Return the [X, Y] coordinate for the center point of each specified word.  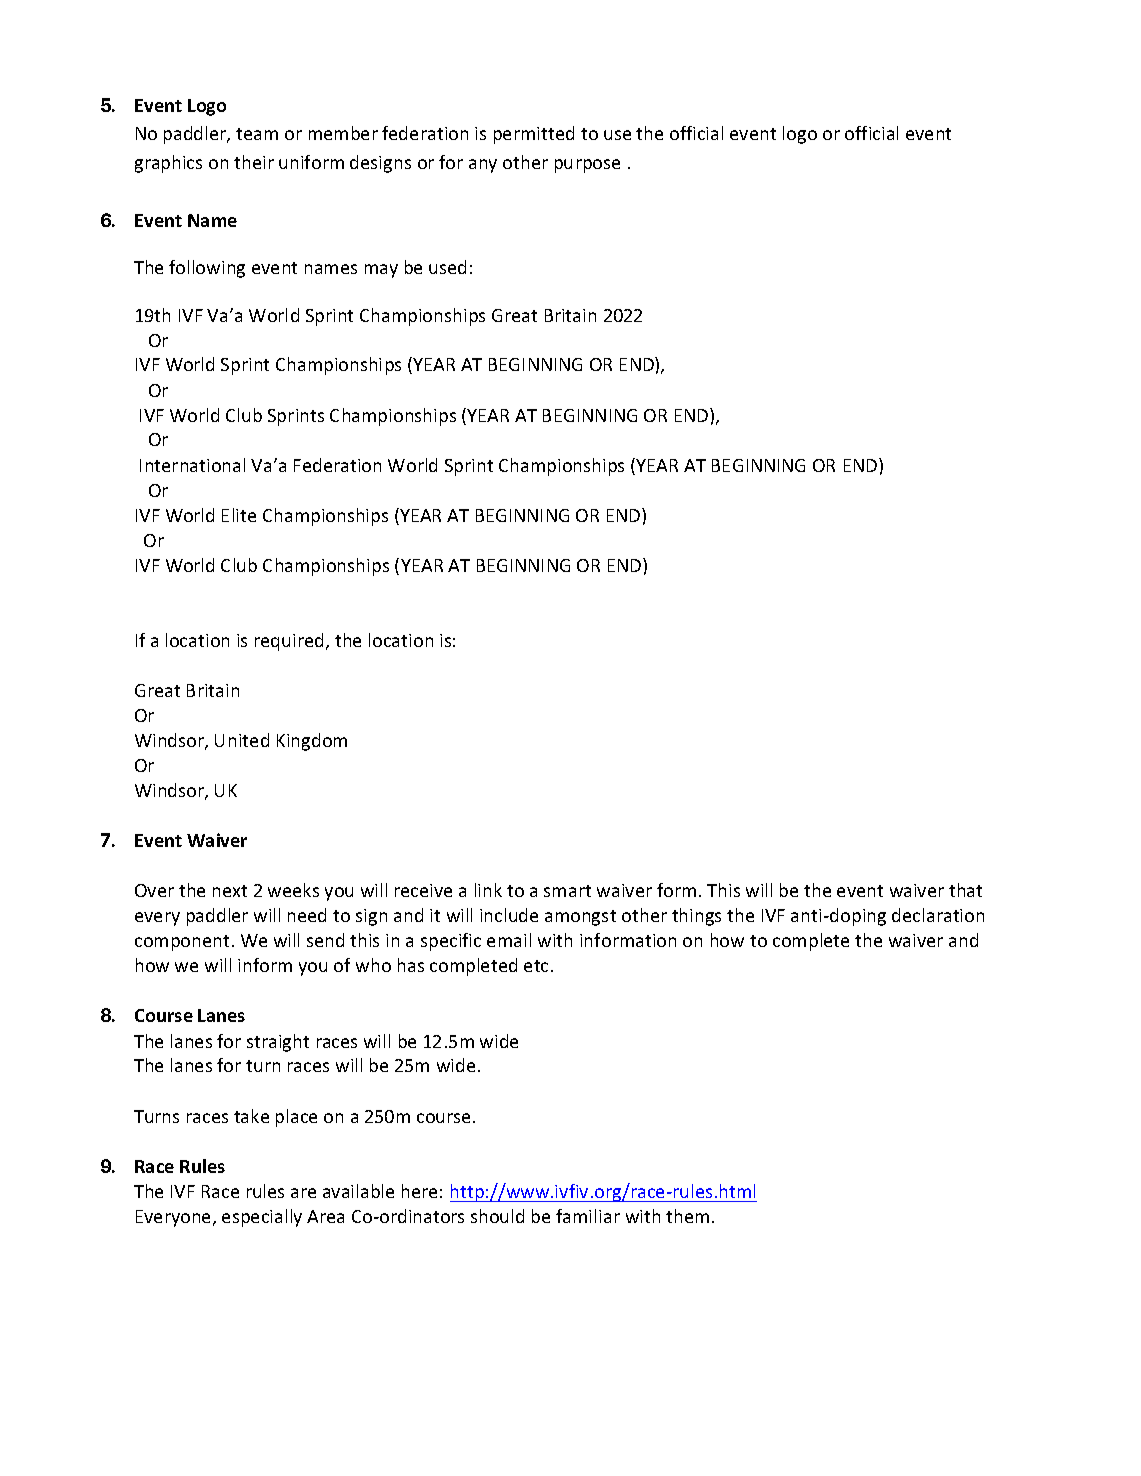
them [687, 1216]
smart [567, 891]
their [254, 162]
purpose [587, 166]
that [965, 890]
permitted [534, 135]
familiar [588, 1216]
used [447, 267]
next [230, 891]
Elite [239, 515]
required [289, 642]
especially [262, 1218]
